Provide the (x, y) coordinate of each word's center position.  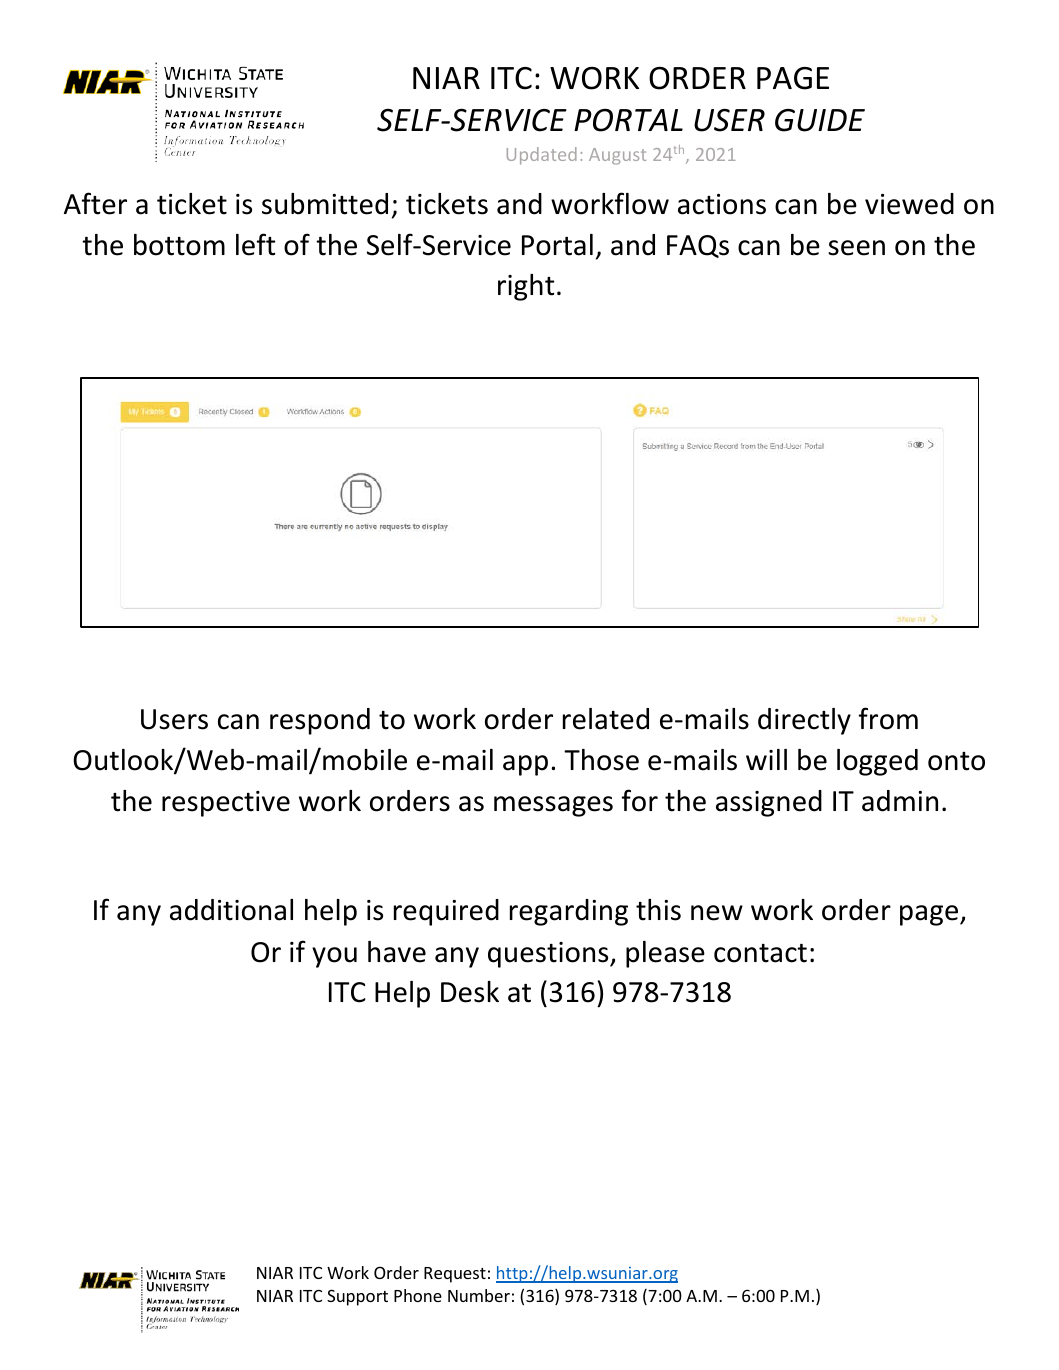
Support (357, 1297)
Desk (470, 992)
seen (856, 248)
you (334, 957)
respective (226, 804)
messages (553, 806)
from (888, 718)
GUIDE (820, 120)
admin (900, 801)
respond (320, 721)
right (526, 287)
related (606, 719)
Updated (542, 156)
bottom (179, 245)
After (95, 203)
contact (760, 953)
